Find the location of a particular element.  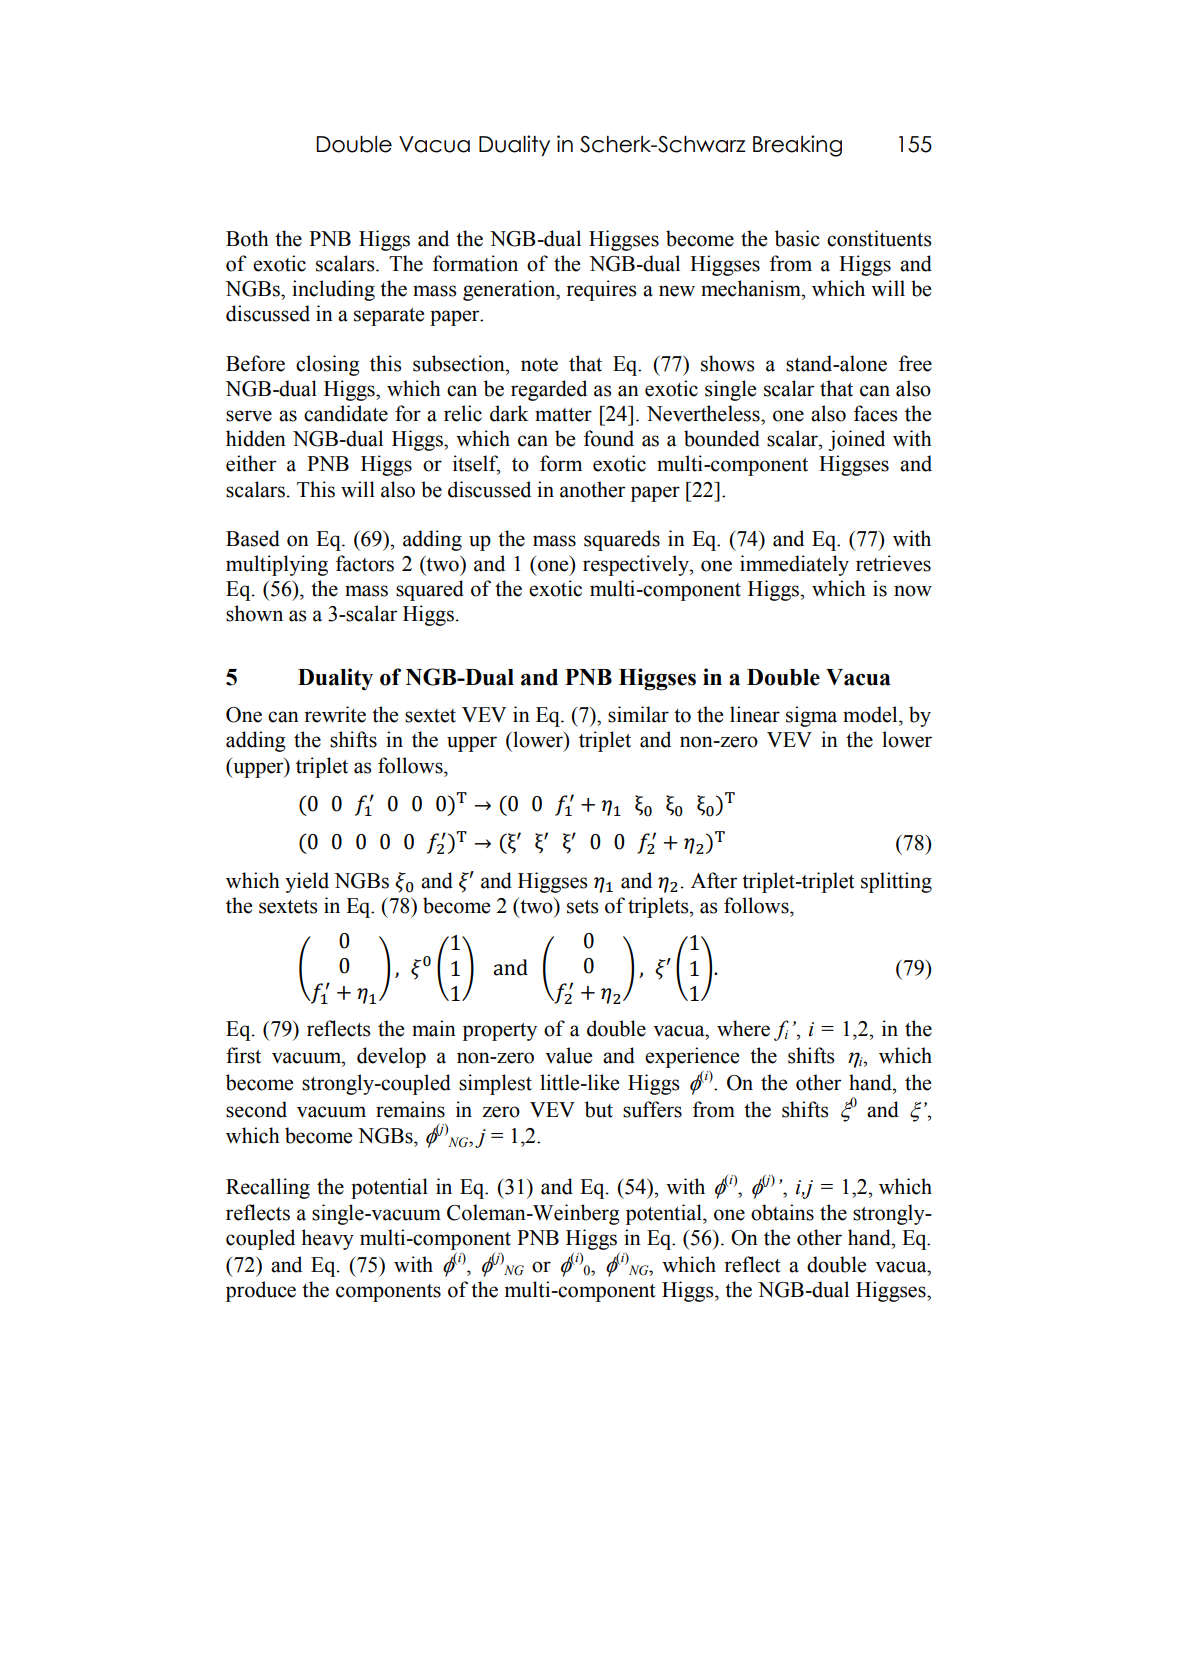

requires is located at coordinates (601, 290).
